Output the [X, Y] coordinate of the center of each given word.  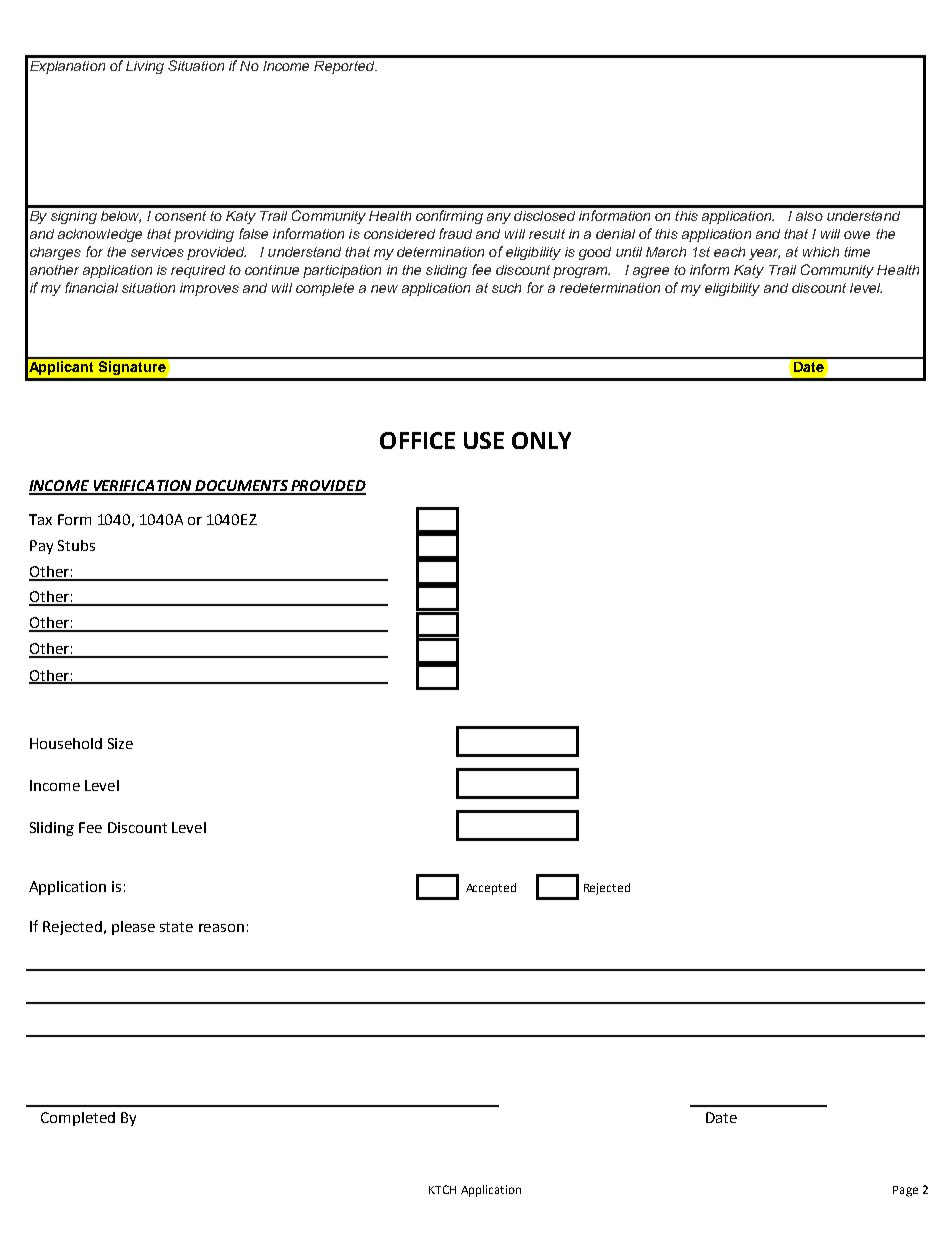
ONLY [541, 440]
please [133, 928]
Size [120, 743]
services [157, 252]
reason [221, 928]
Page [905, 1191]
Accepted [491, 889]
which [821, 252]
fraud [455, 233]
